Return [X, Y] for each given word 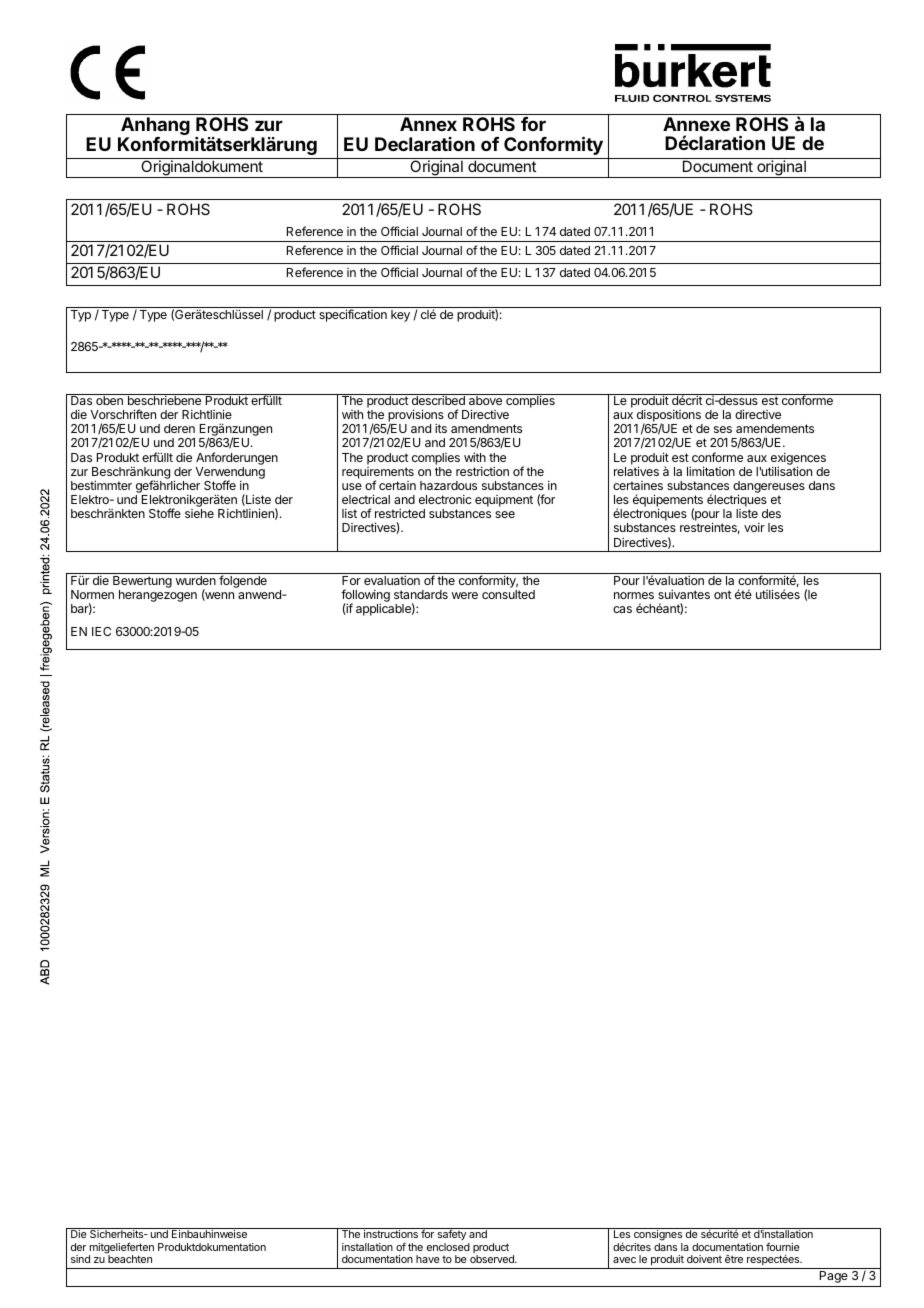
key [400, 316]
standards [421, 594]
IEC [101, 631]
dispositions [669, 417]
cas [622, 609]
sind [80, 1259]
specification [353, 315]
